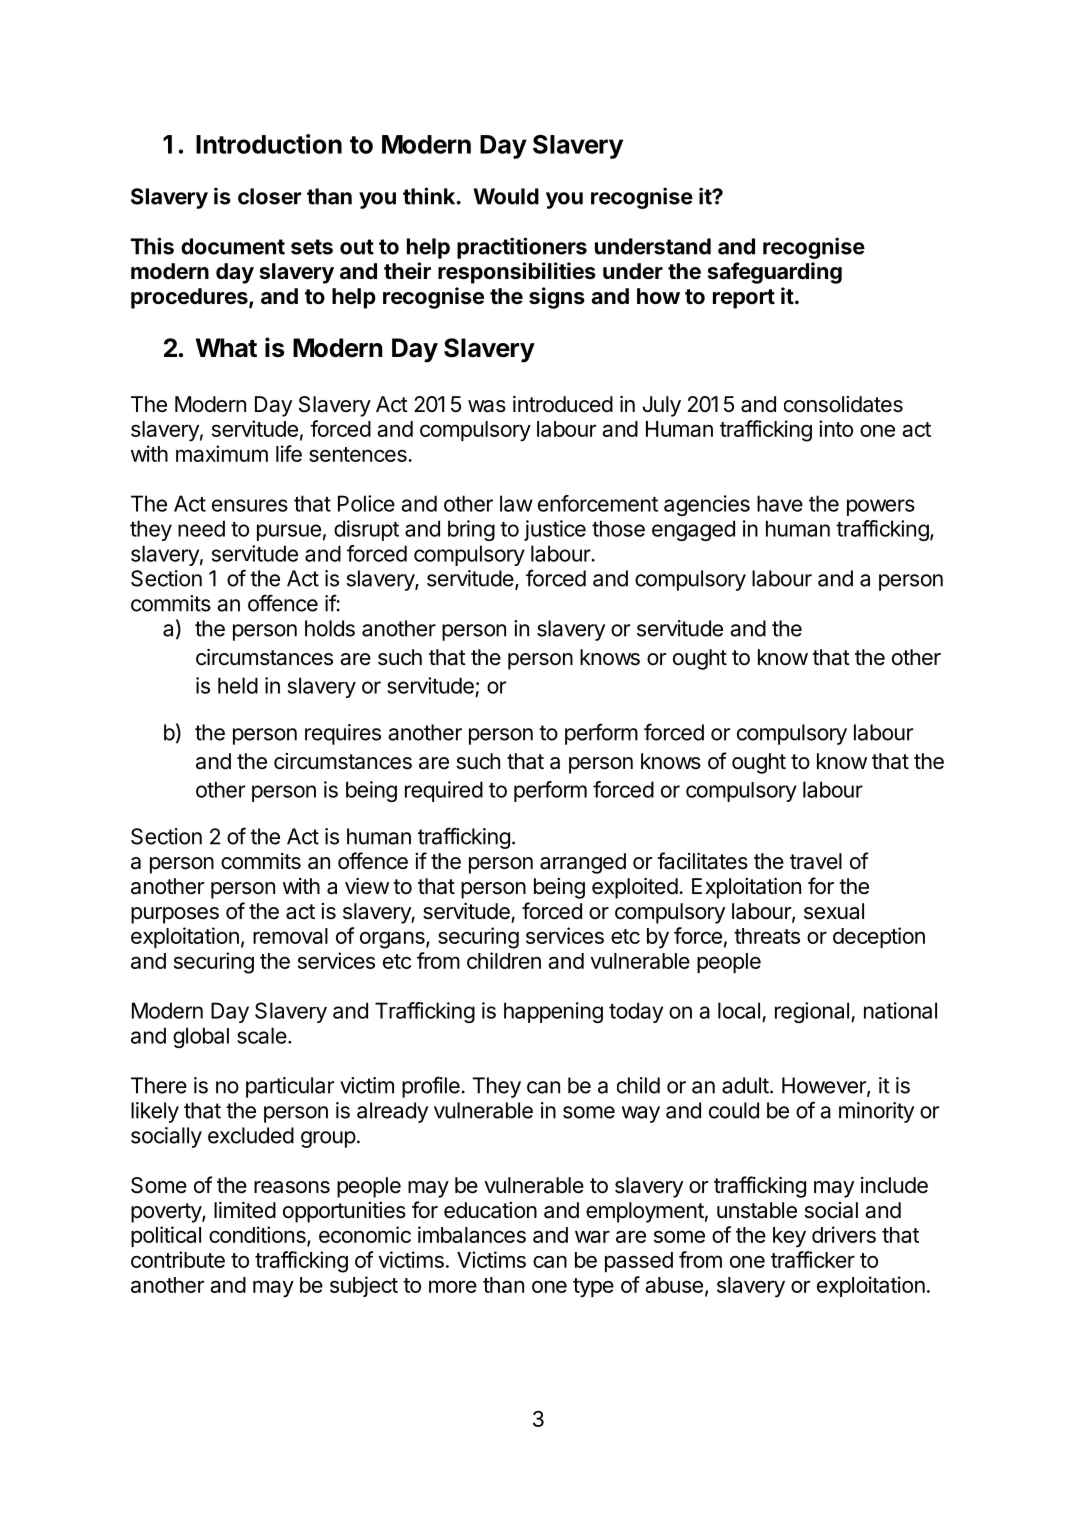  Describe the element at coordinates (238, 685) in the screenshot. I see `held` at that location.
